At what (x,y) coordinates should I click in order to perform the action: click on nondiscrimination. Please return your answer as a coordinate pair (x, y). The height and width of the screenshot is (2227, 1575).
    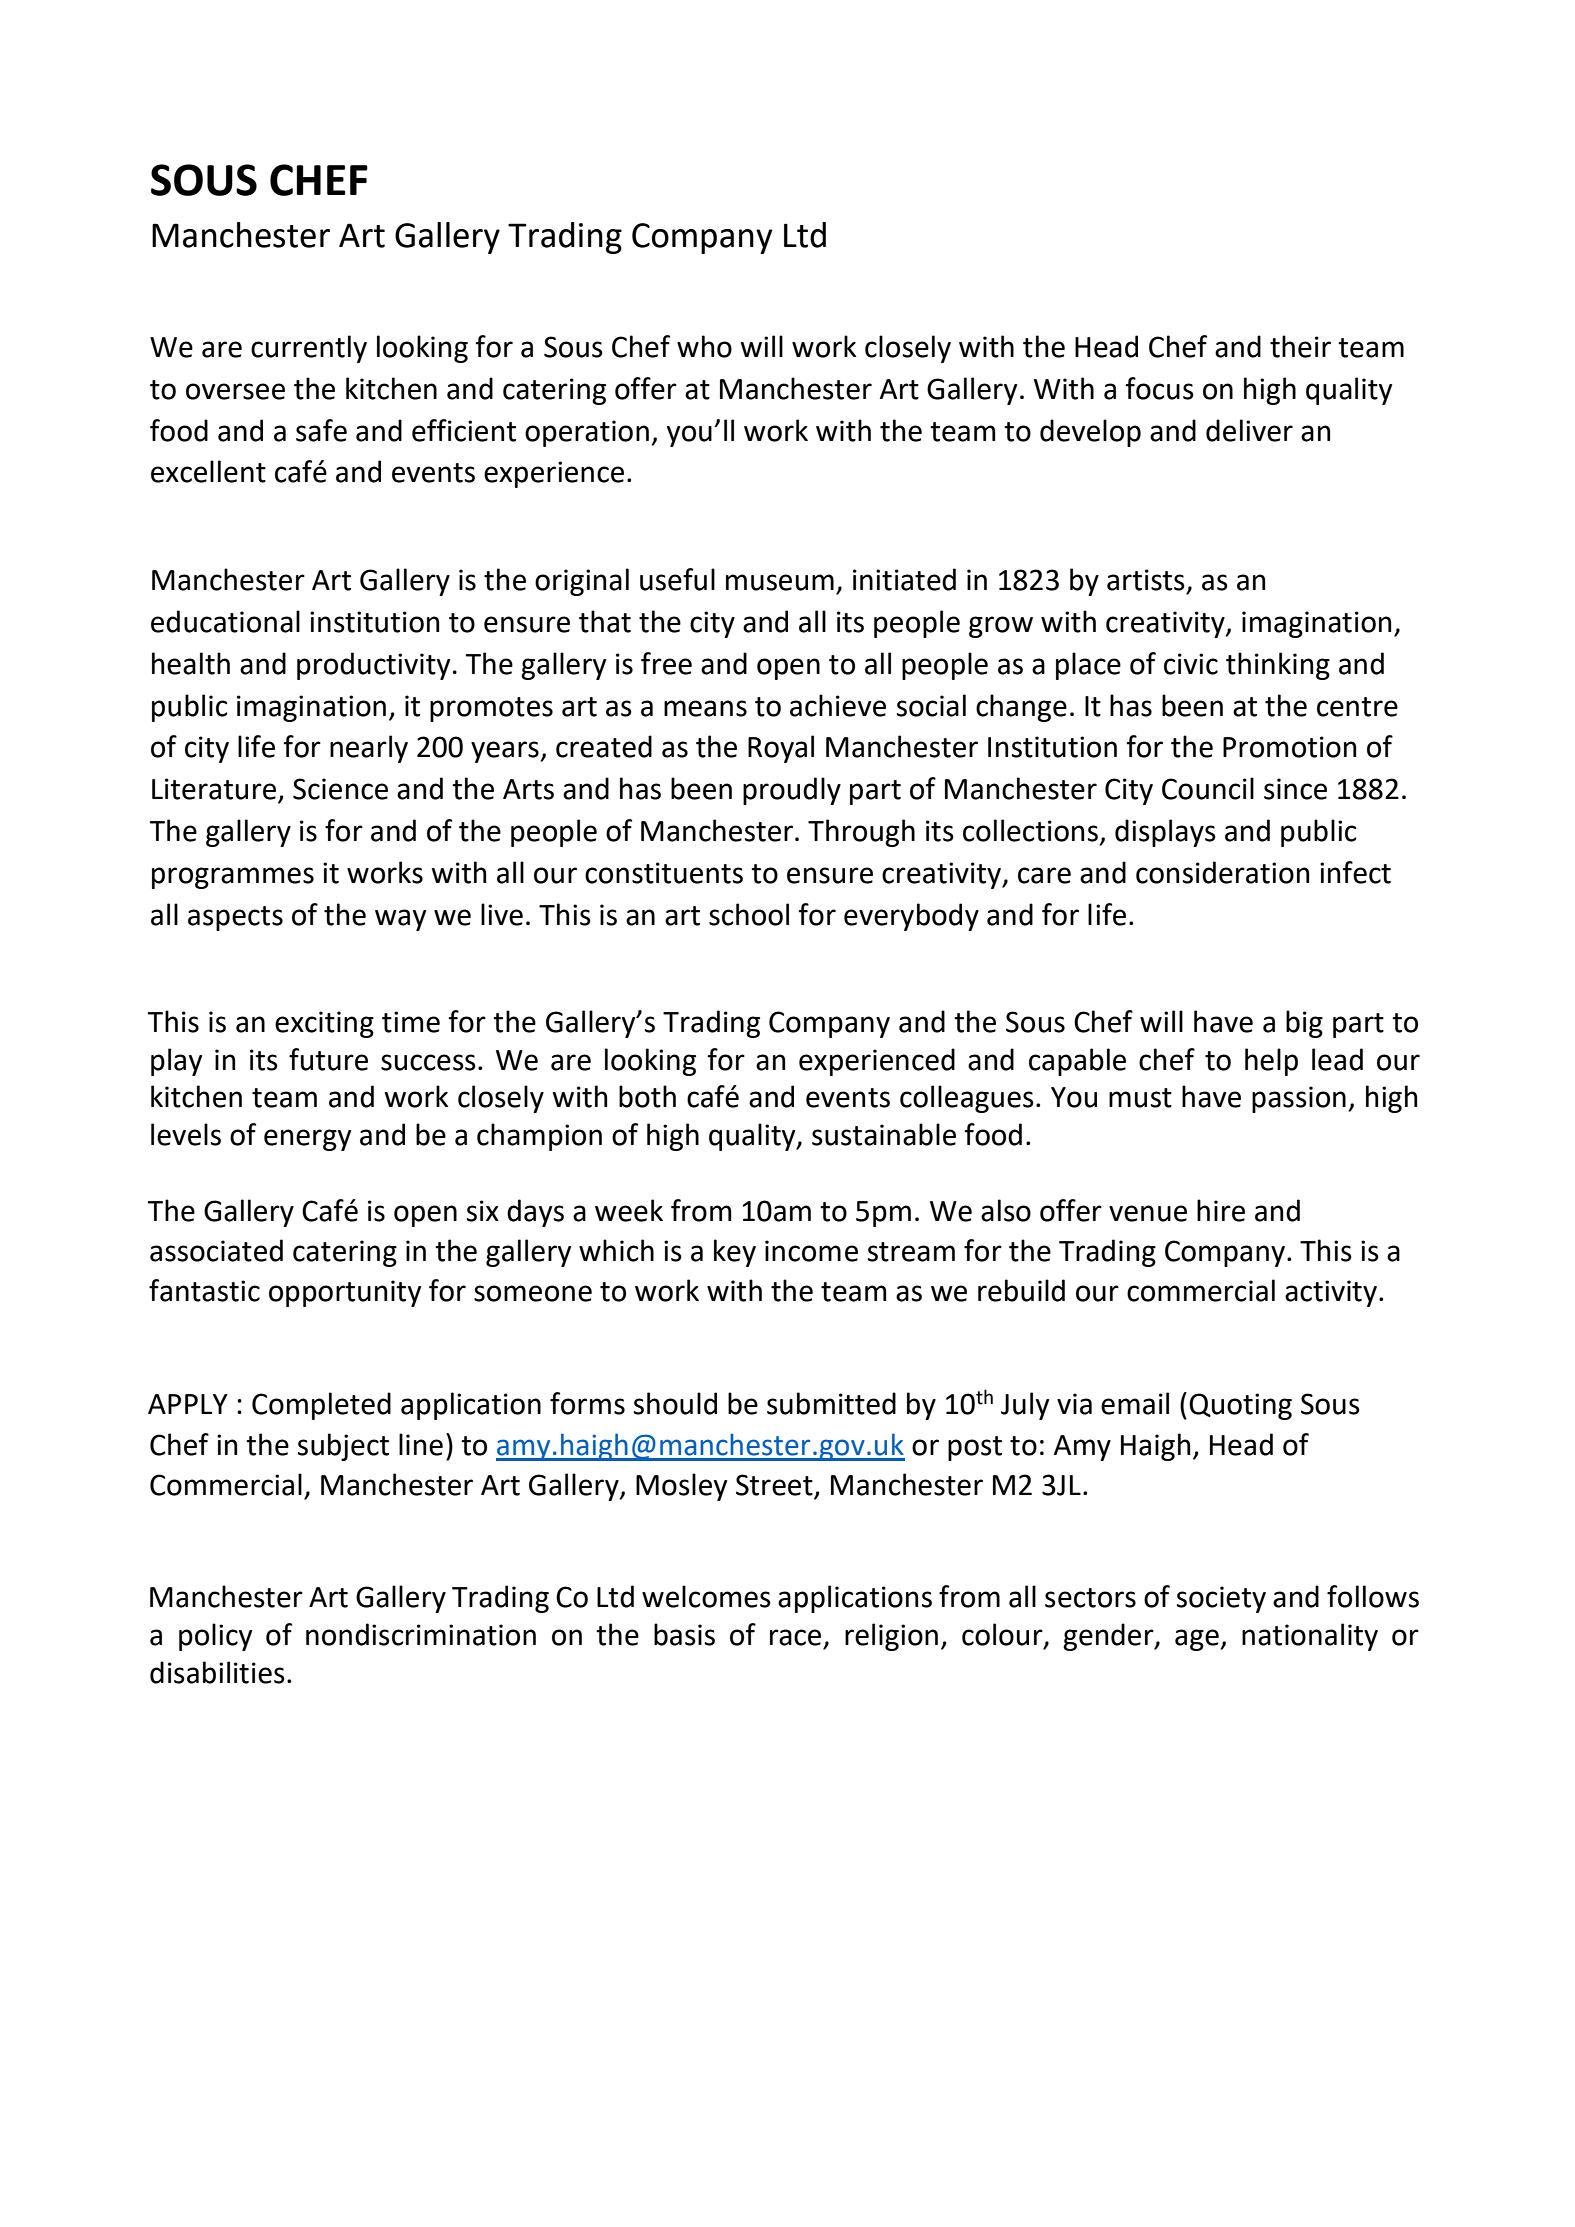
    Looking at the image, I should click on (421, 1634).
